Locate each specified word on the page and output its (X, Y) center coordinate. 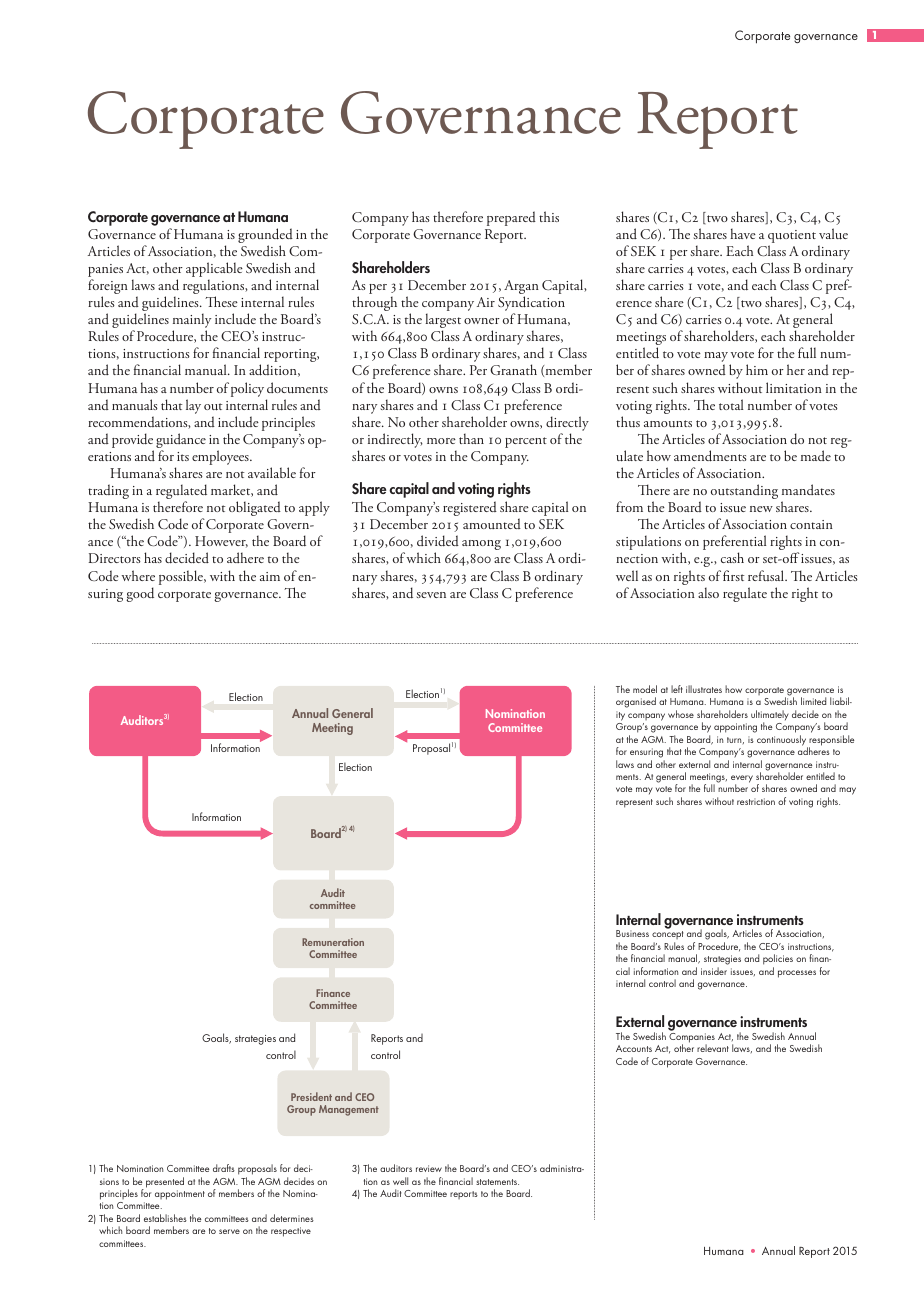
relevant (713, 1048)
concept (667, 937)
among (481, 545)
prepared (511, 218)
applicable (214, 271)
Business (632, 933)
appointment (180, 1195)
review (429, 1168)
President (311, 1096)
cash (732, 557)
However (221, 542)
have (743, 233)
